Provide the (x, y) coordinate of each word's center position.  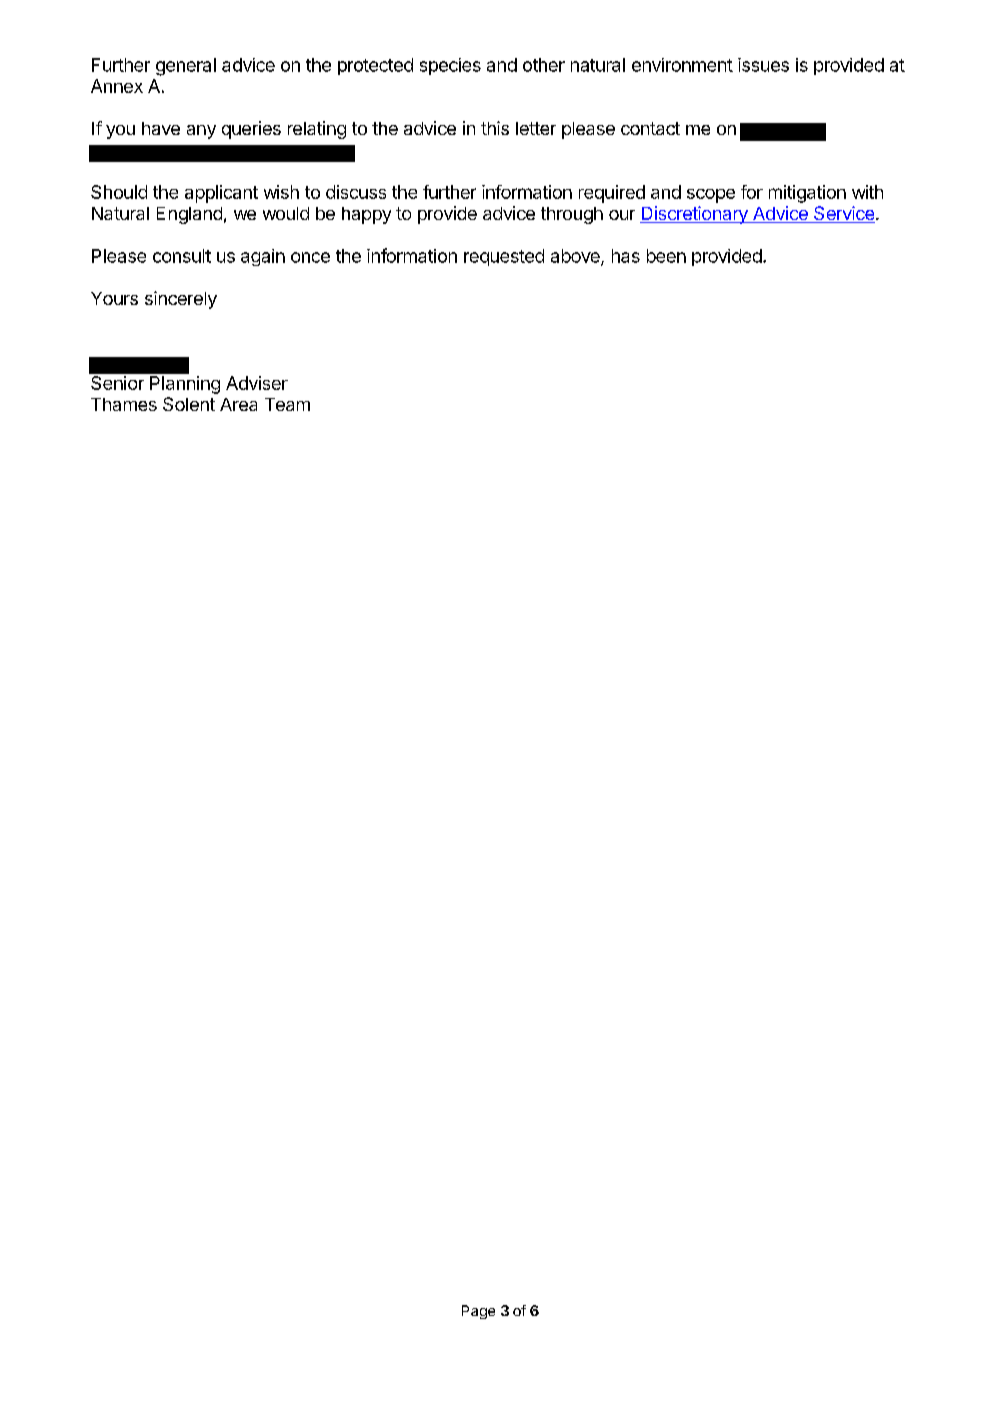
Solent (189, 404)
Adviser (257, 383)
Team (287, 404)
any (201, 132)
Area (238, 404)
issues (763, 65)
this (495, 128)
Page (478, 1312)
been (666, 256)
